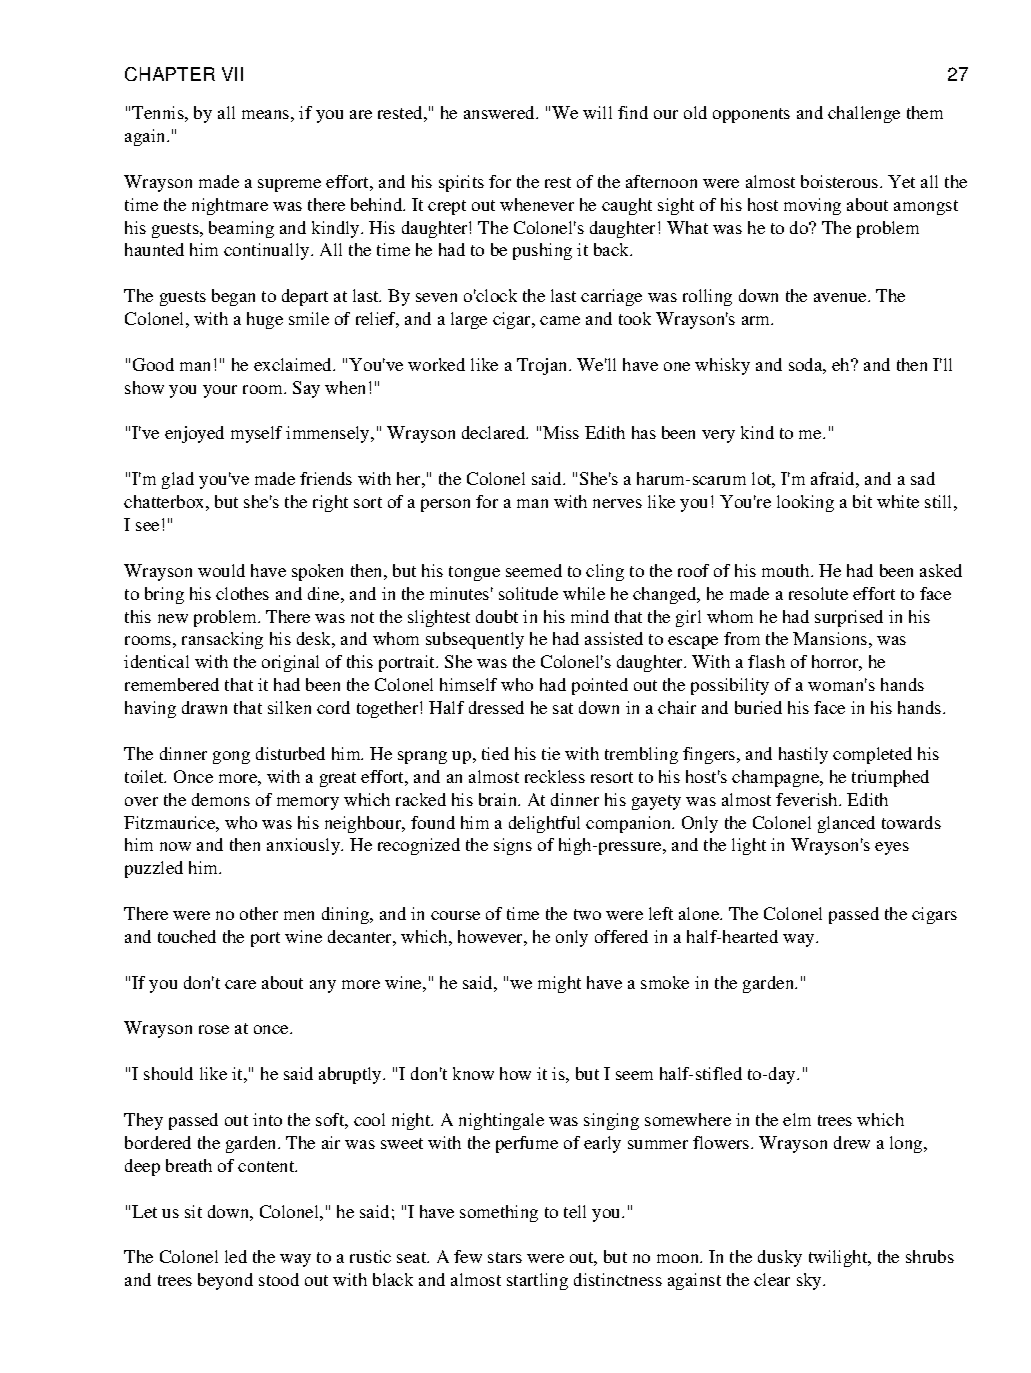  I want to click on challenge, so click(864, 114).
